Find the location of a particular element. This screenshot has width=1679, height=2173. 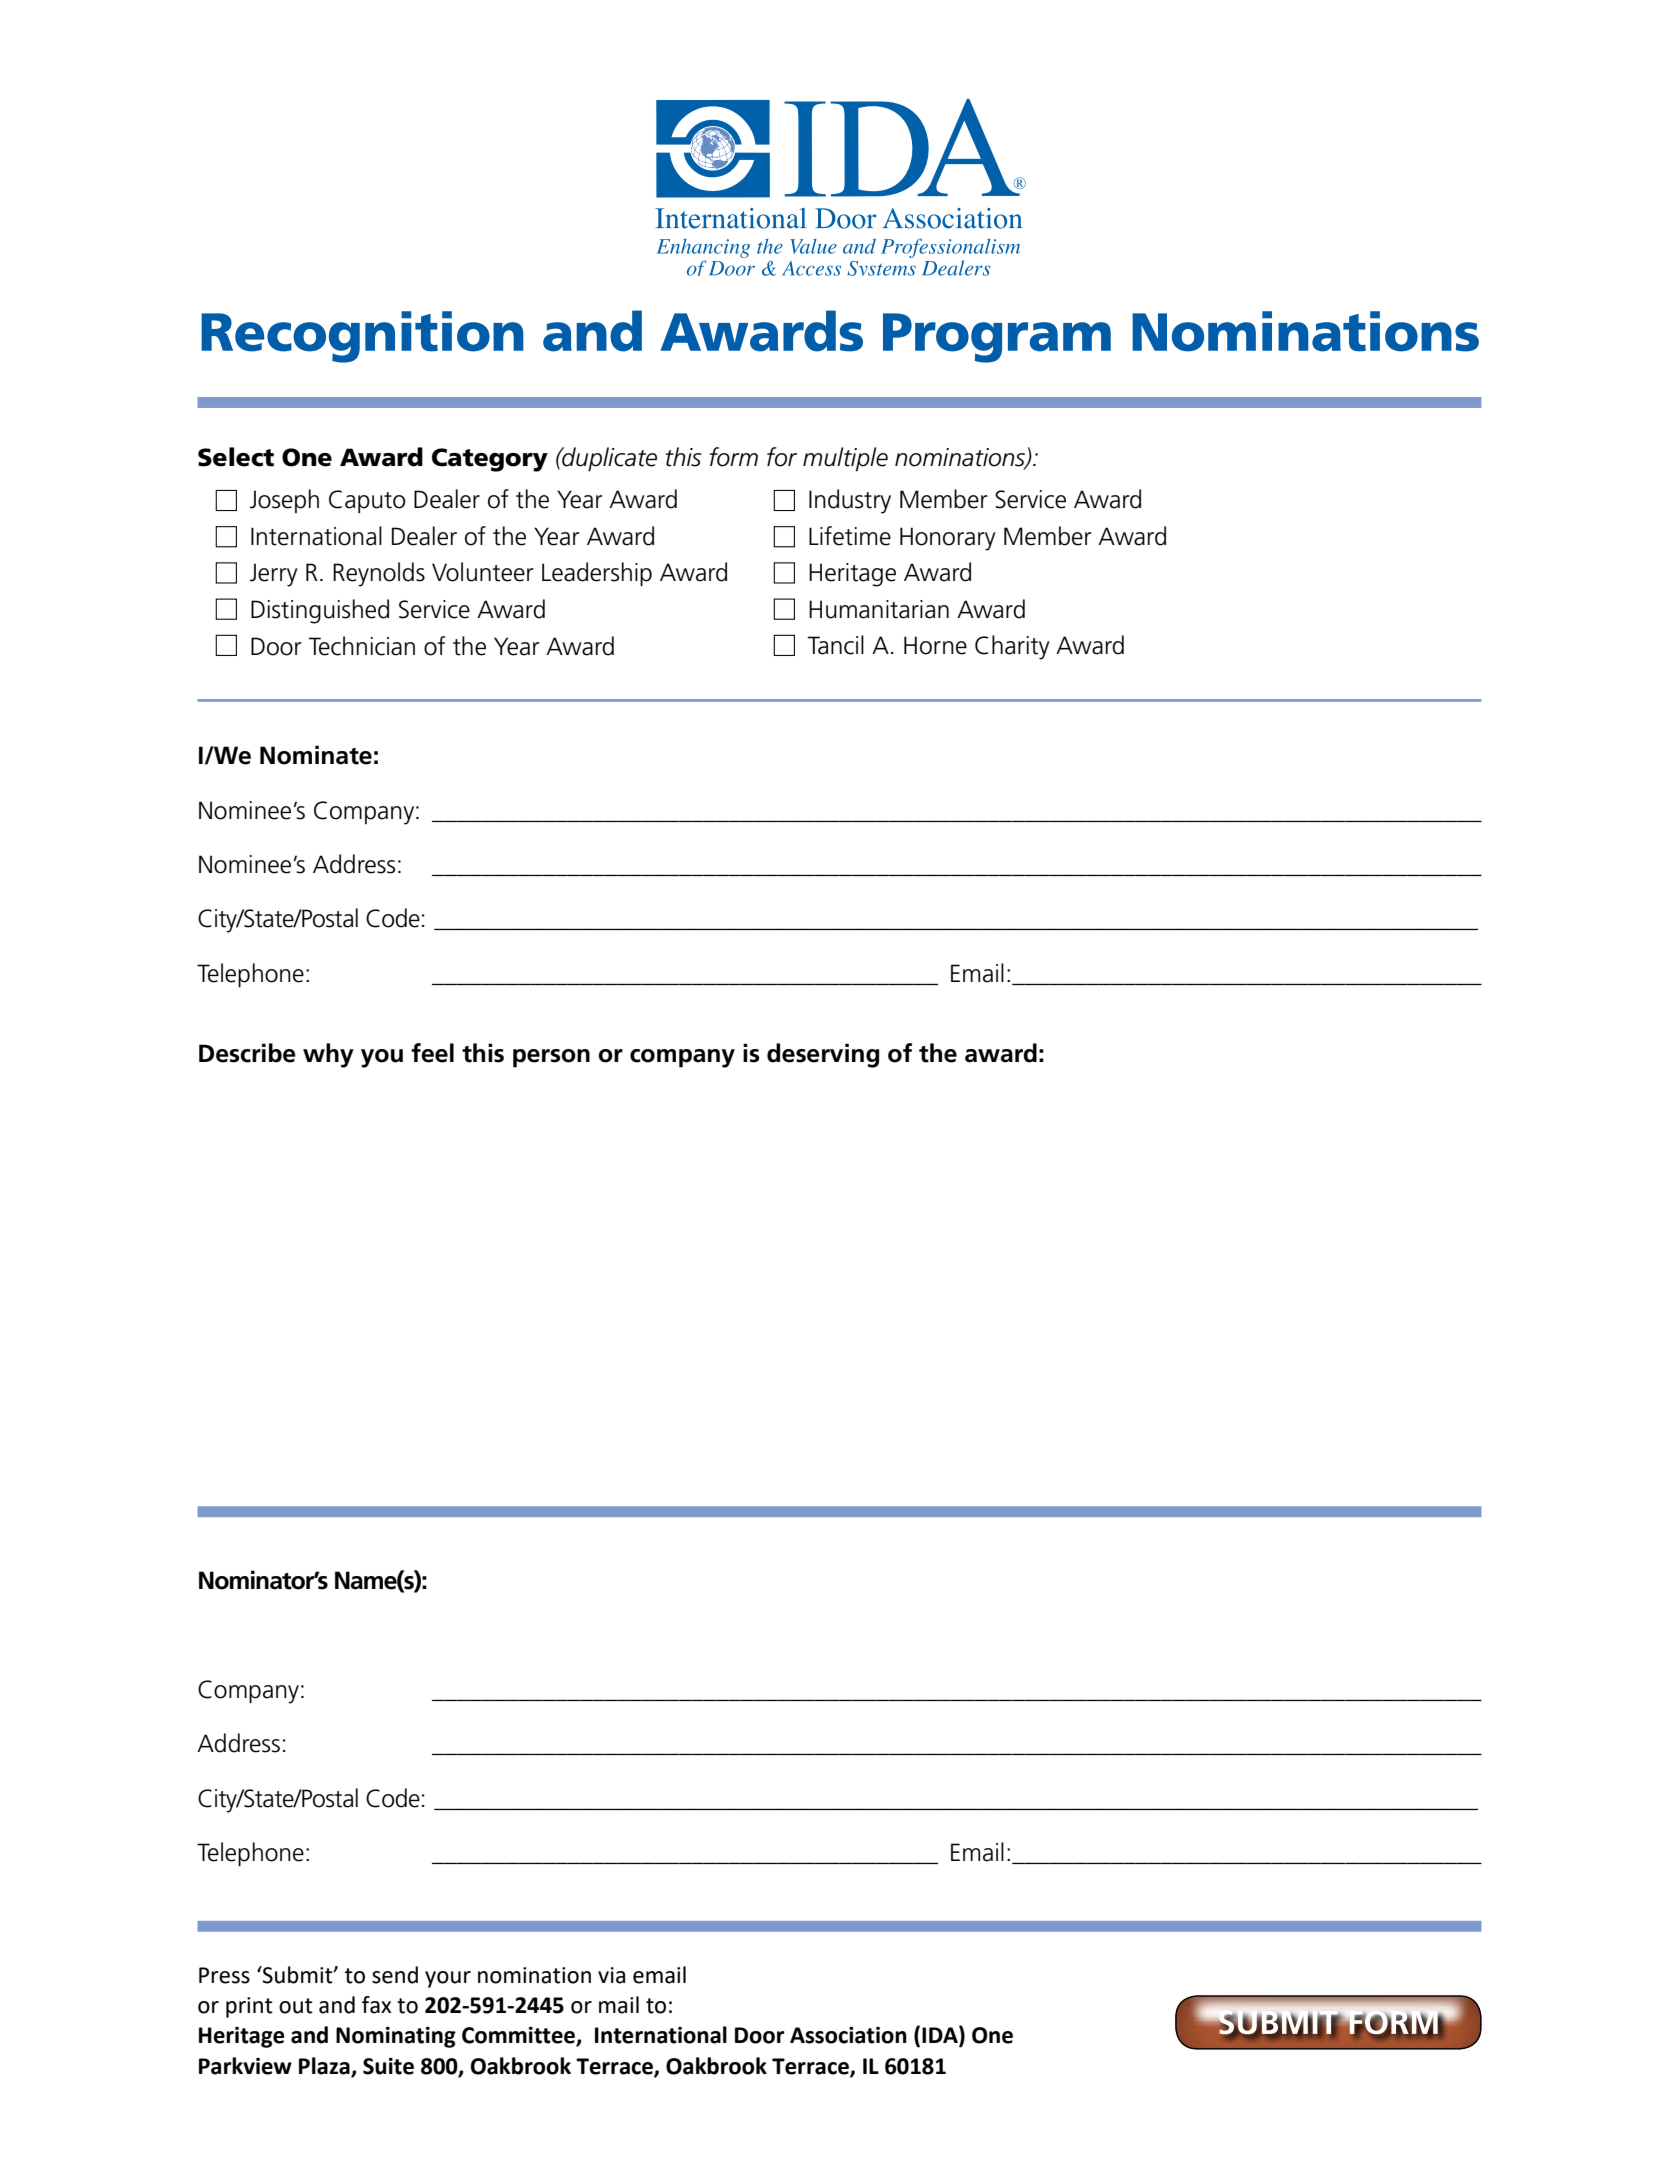

Program is located at coordinates (997, 338).
